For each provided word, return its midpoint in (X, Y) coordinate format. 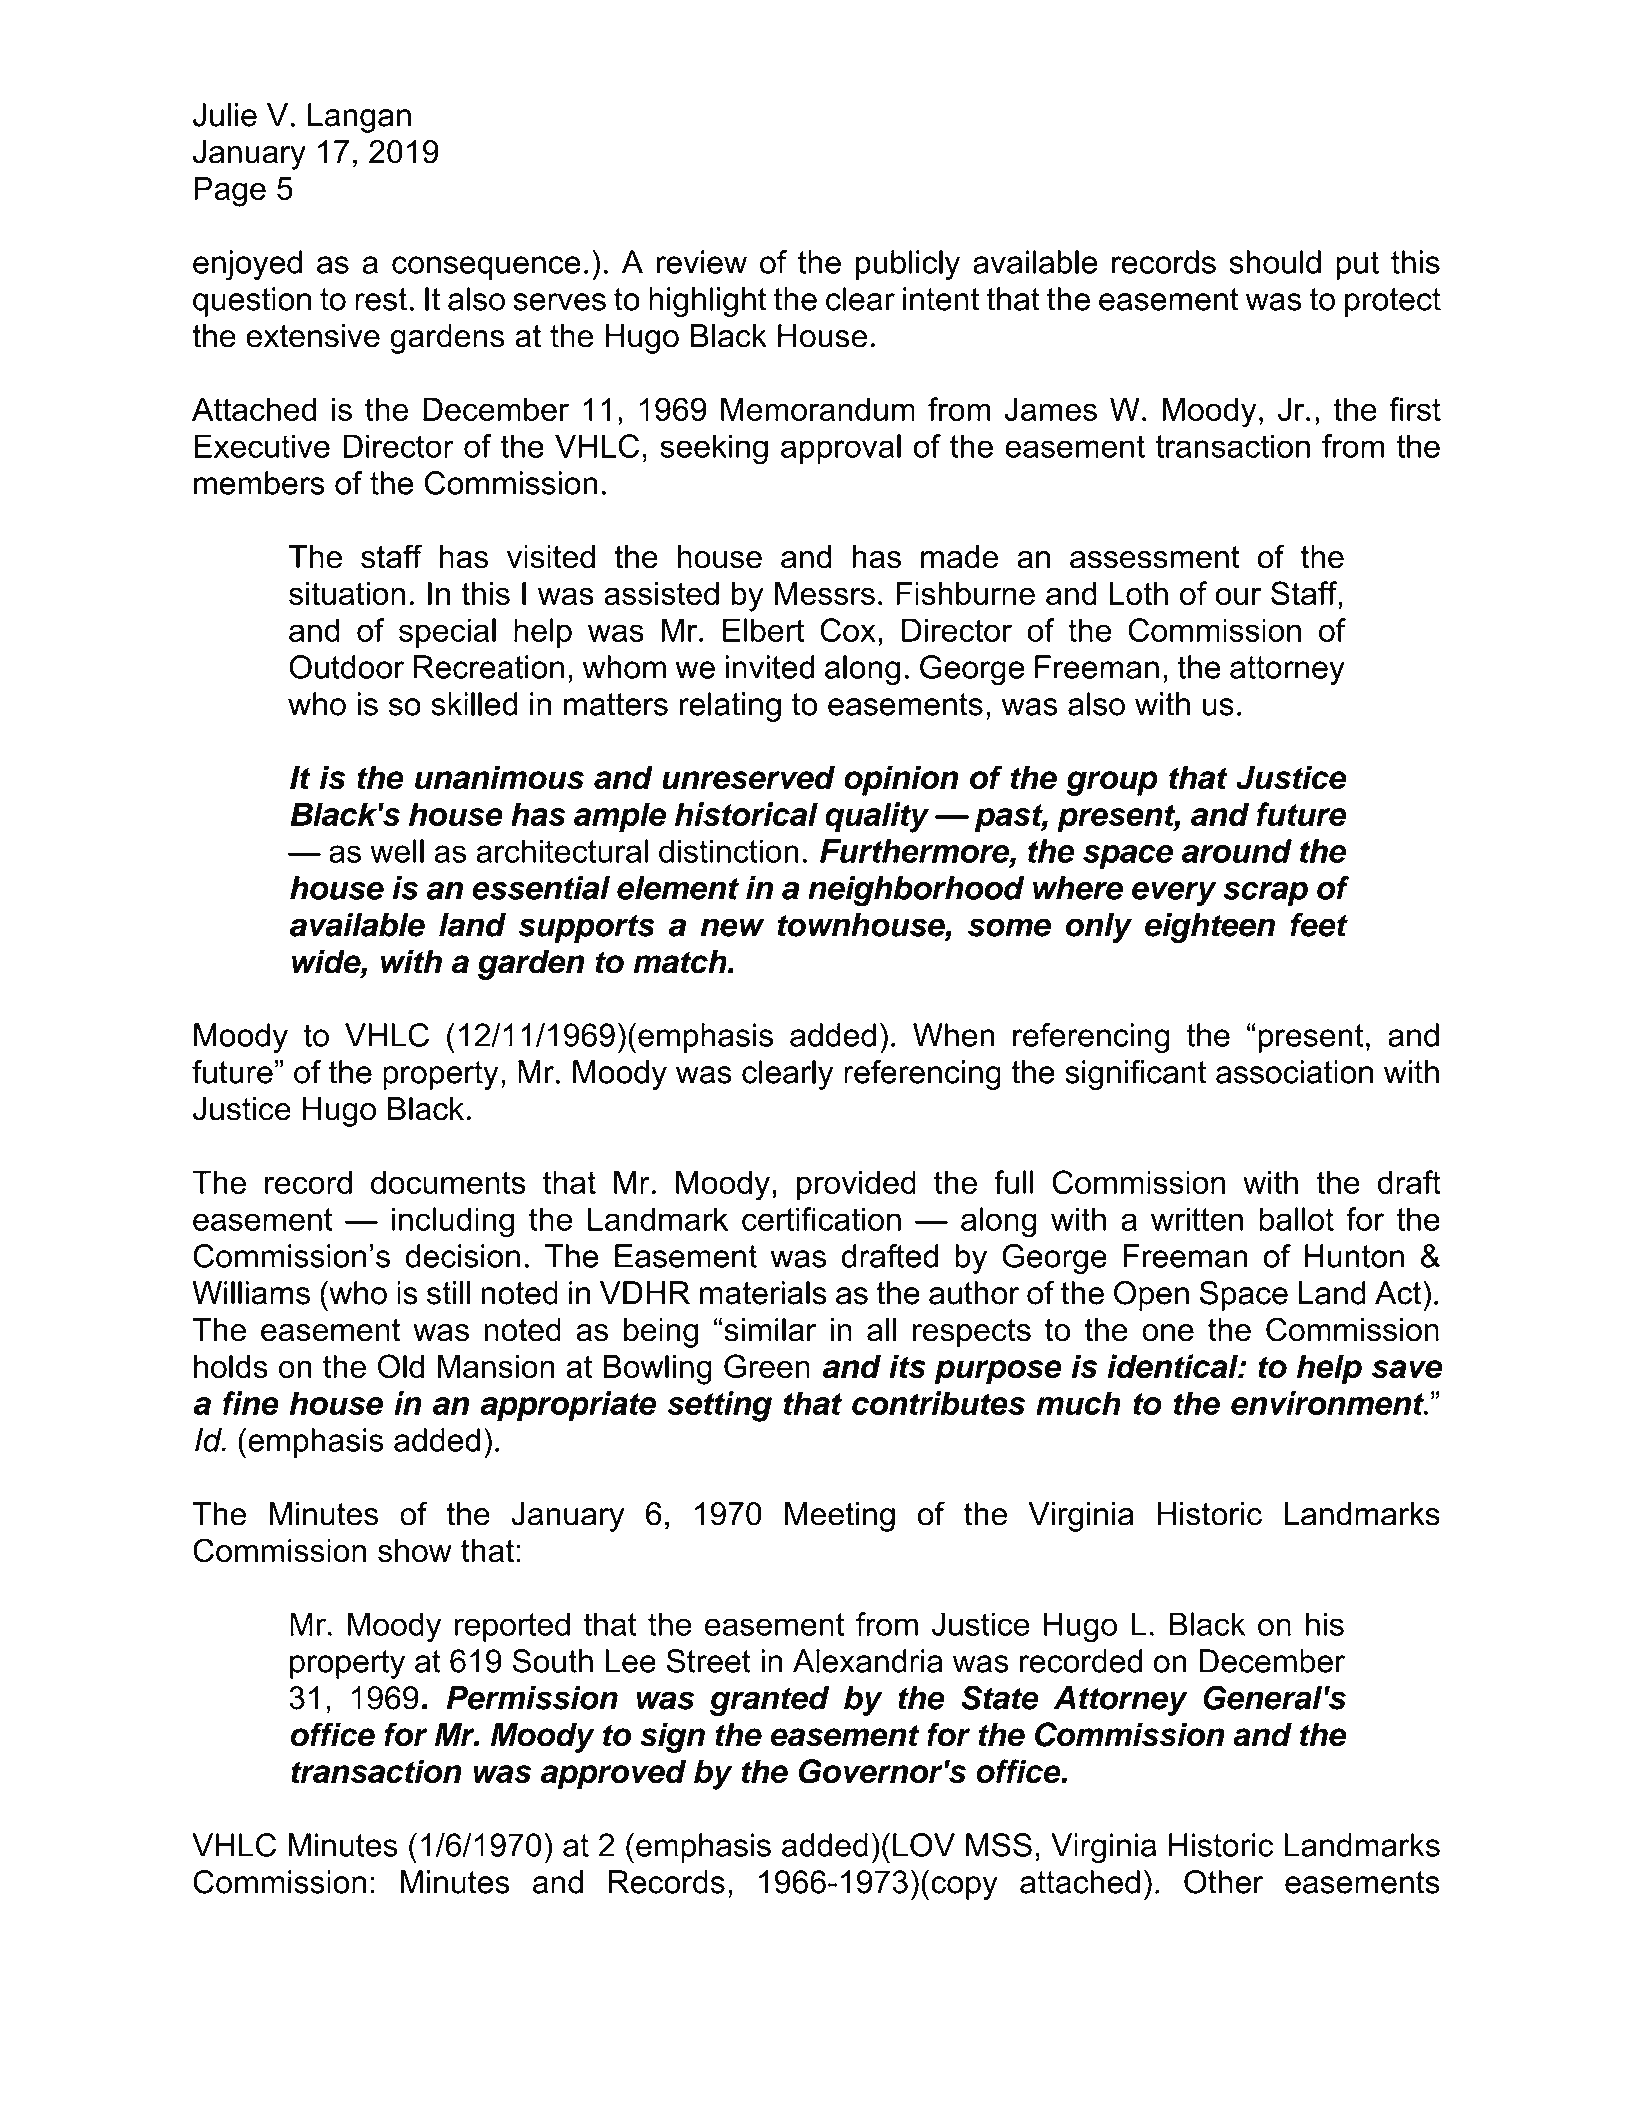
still (448, 1293)
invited (770, 667)
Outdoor (346, 667)
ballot (1296, 1219)
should (1275, 262)
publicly (908, 265)
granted (769, 1701)
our (1238, 596)
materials (763, 1293)
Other (1224, 1882)
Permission (532, 1698)
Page (230, 192)
